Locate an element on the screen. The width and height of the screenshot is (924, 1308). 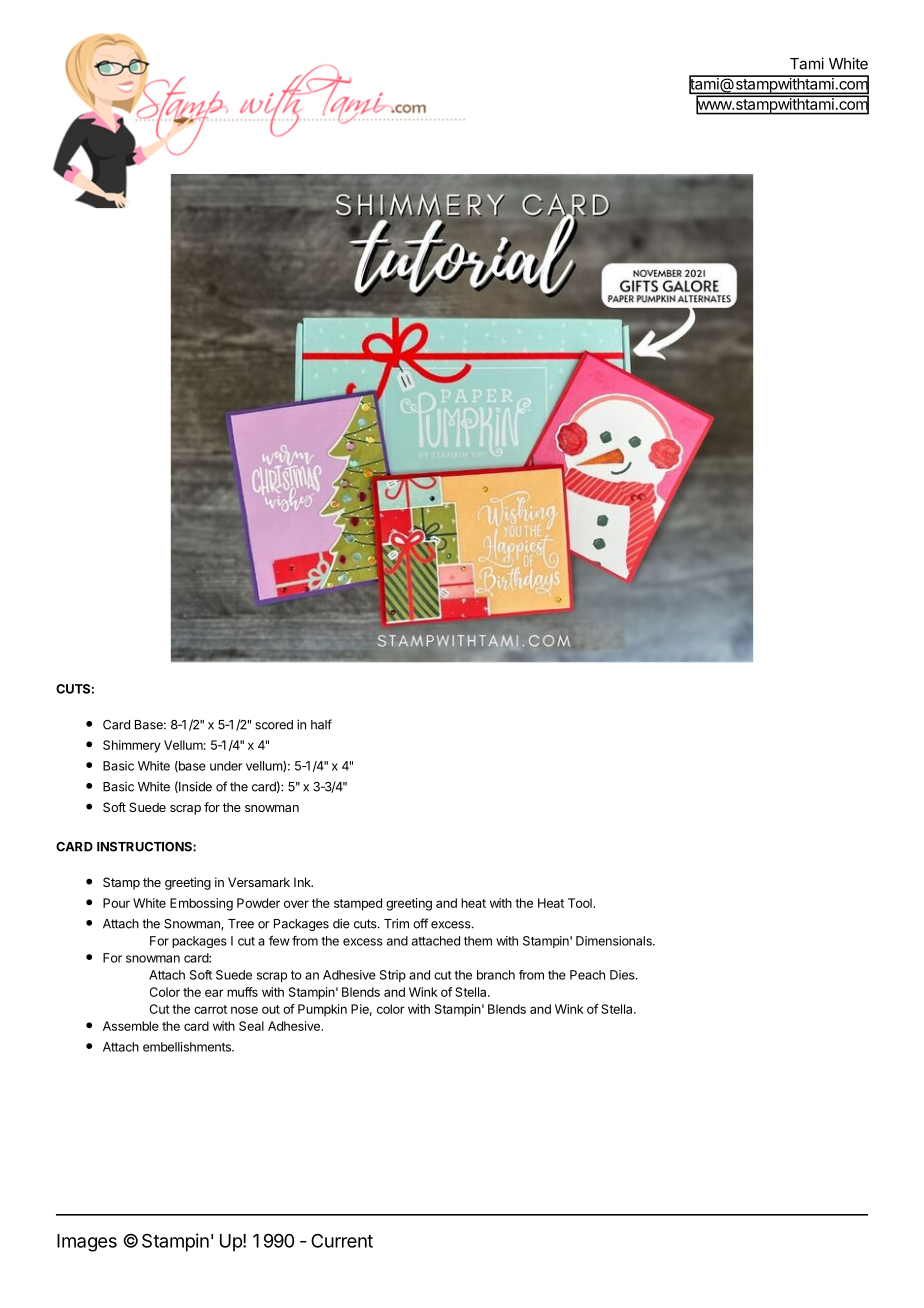
Shimmery is located at coordinates (132, 746).
